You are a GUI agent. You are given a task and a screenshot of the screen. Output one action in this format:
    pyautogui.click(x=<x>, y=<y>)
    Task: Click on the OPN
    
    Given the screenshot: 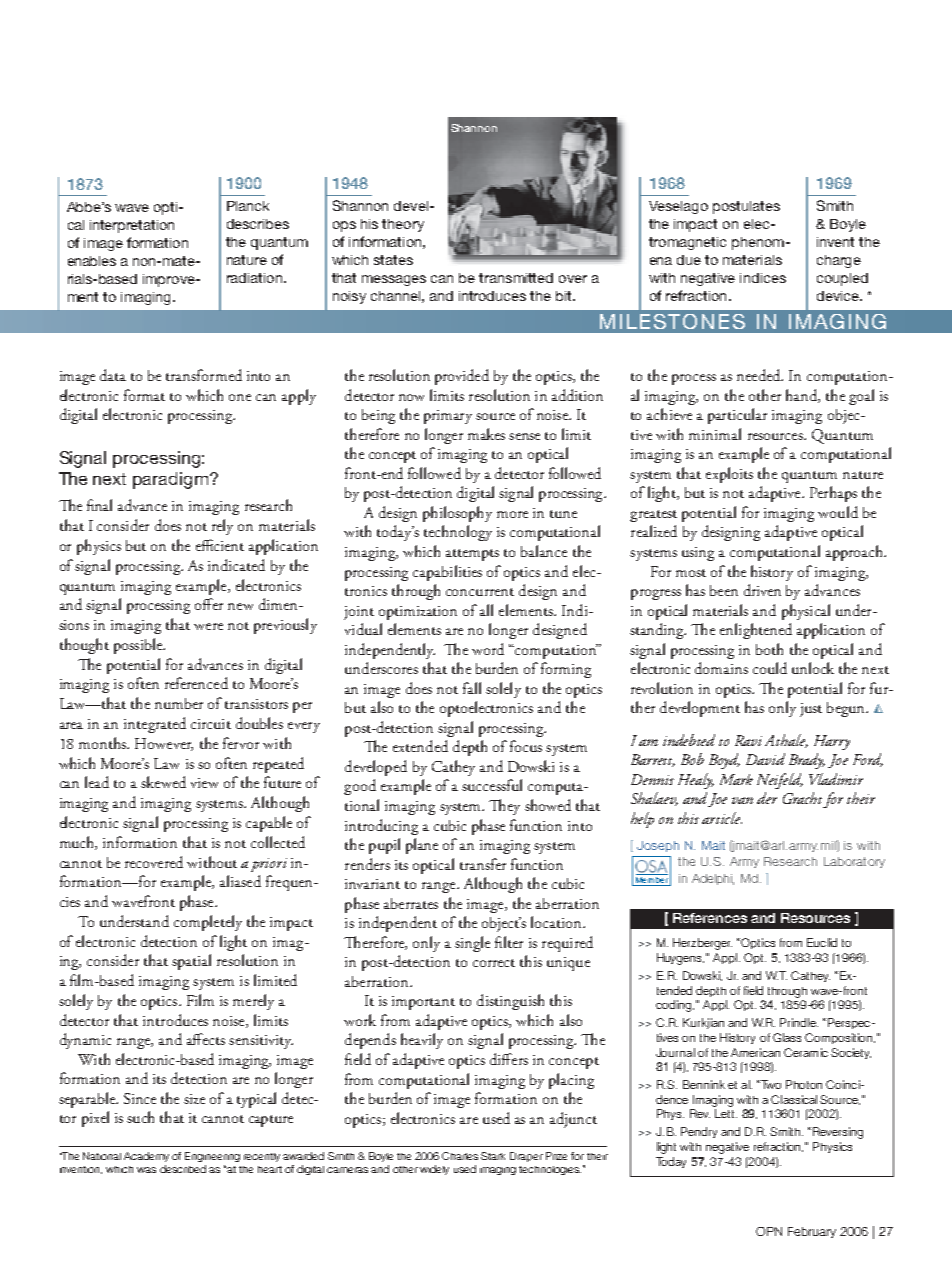 What is the action you would take?
    pyautogui.click(x=769, y=1231)
